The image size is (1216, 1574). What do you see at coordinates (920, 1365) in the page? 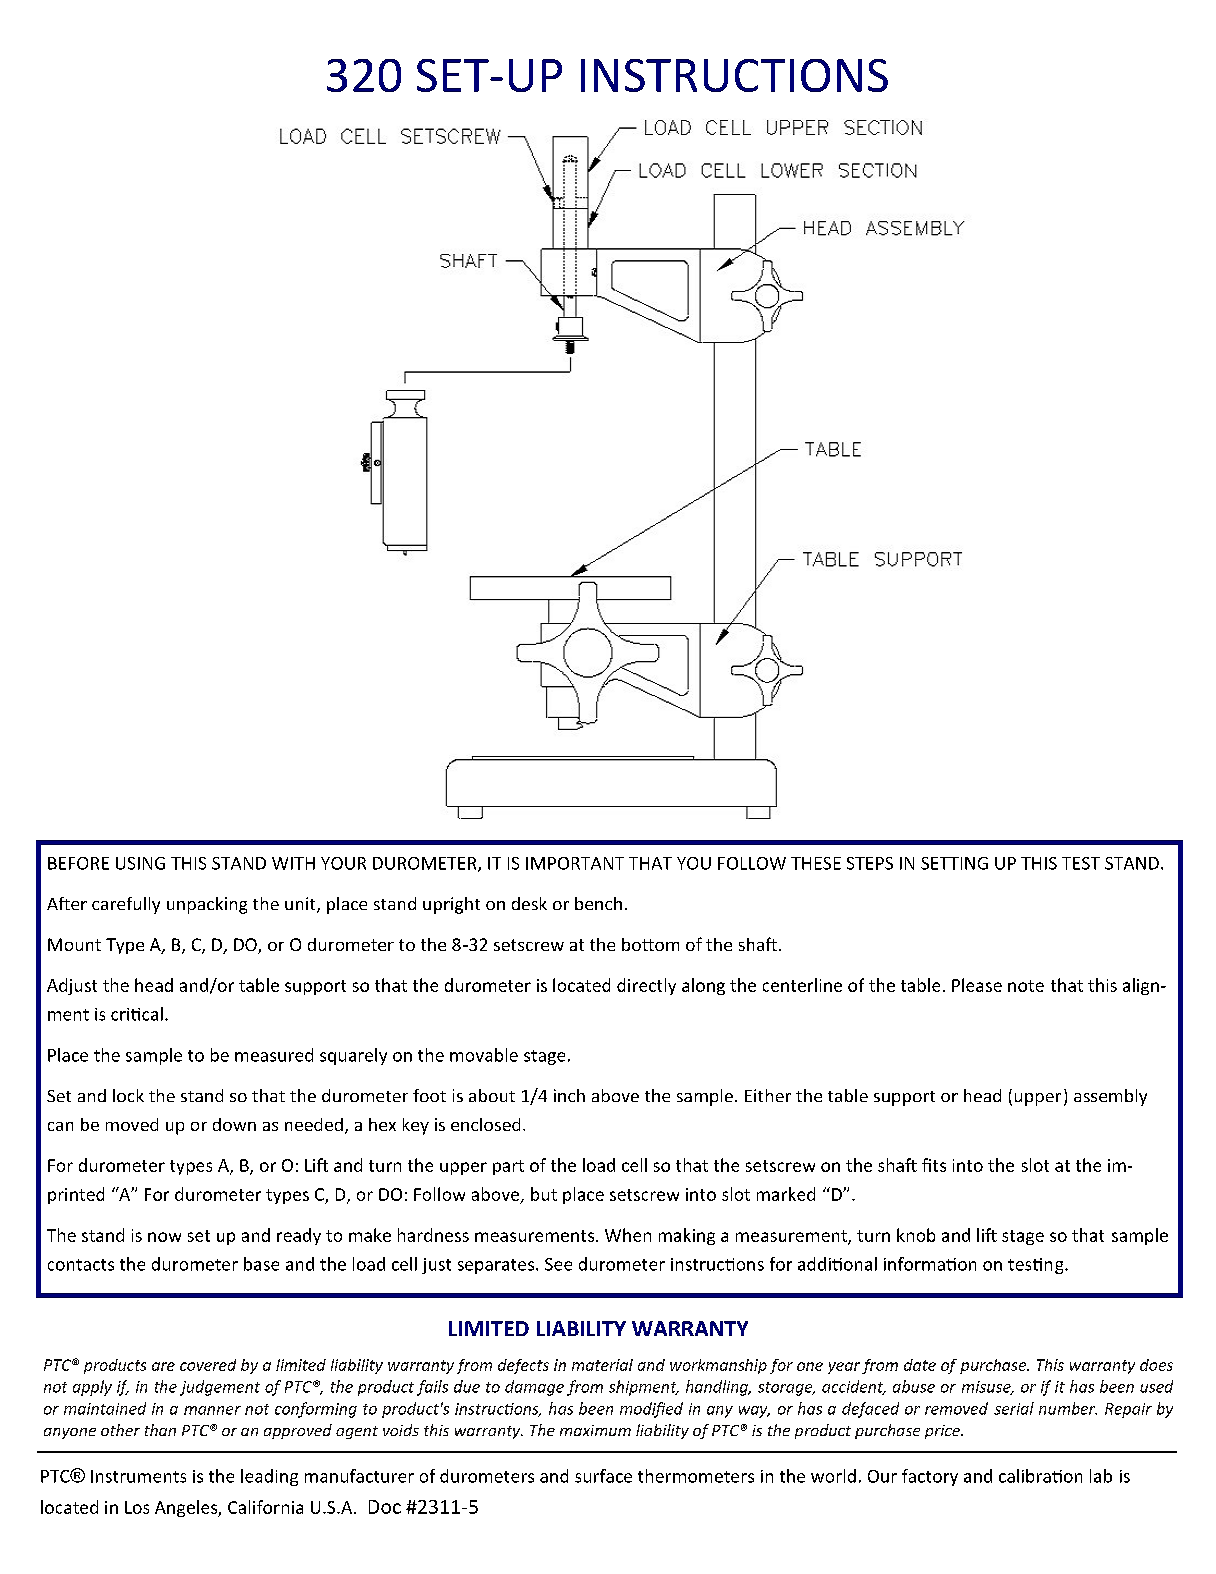
I see `date` at bounding box center [920, 1365].
